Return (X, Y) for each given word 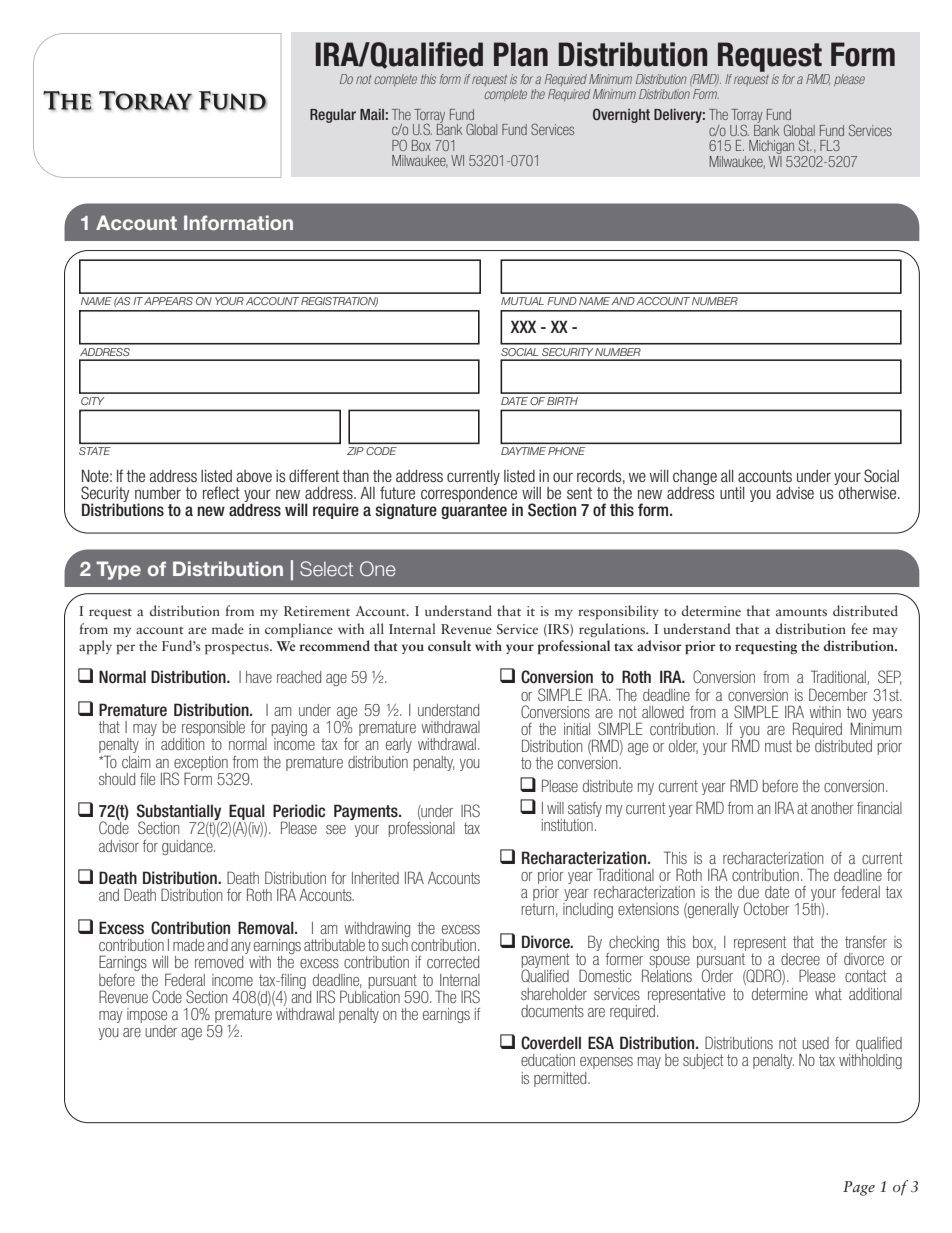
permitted (561, 1079)
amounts (801, 612)
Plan (521, 54)
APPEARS (168, 301)
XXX (523, 326)
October (766, 908)
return (537, 909)
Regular (333, 116)
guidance (188, 847)
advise (795, 493)
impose (147, 1015)
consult (449, 645)
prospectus (238, 649)
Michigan (773, 148)
